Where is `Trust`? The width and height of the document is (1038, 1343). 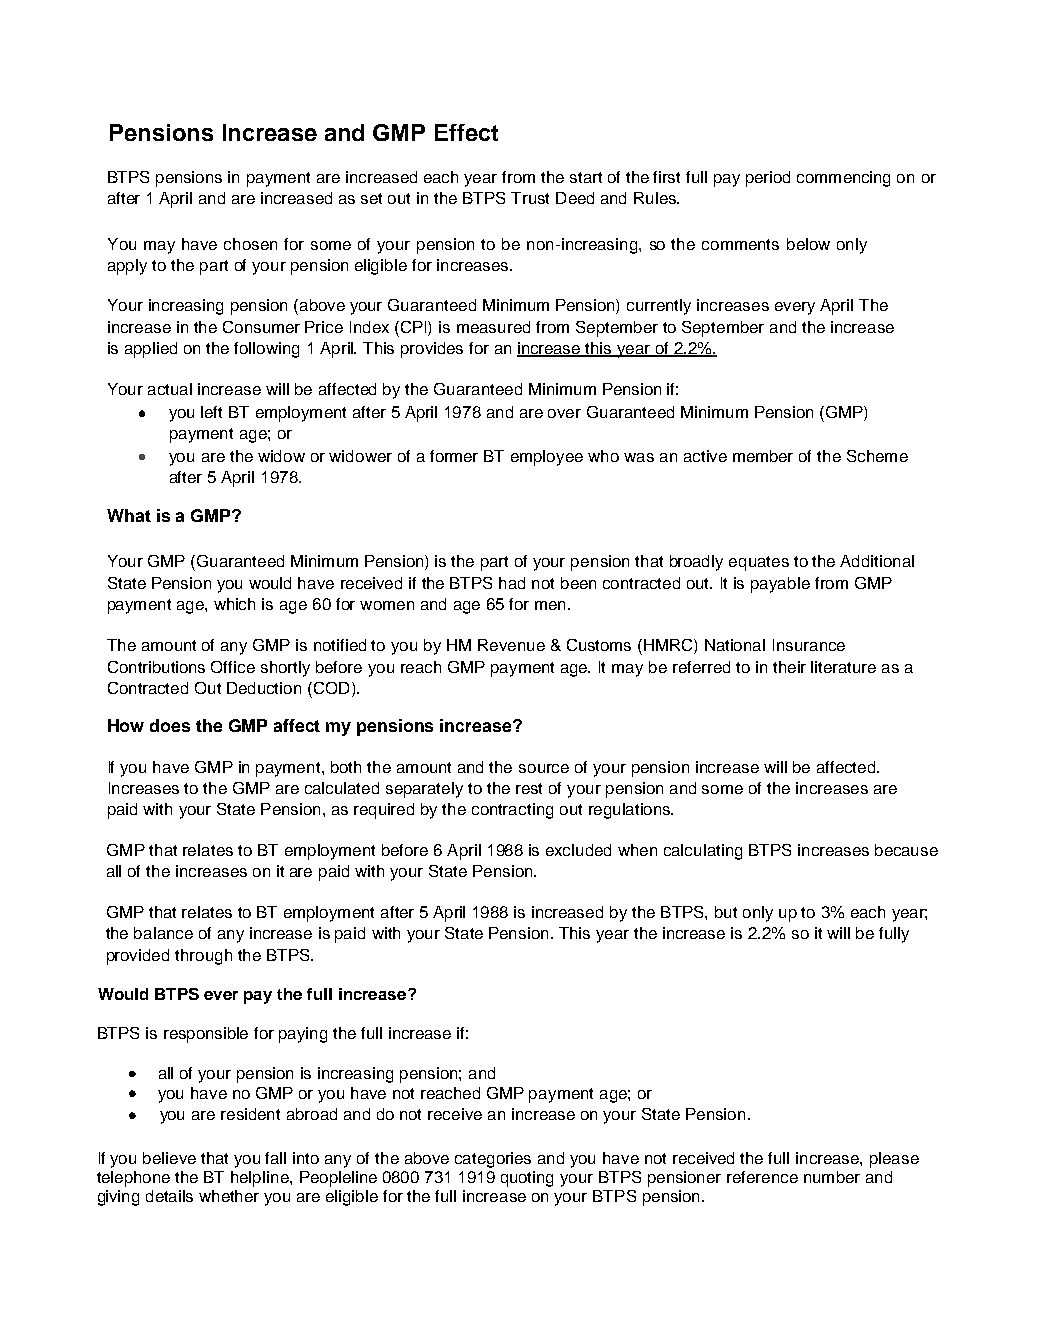
Trust is located at coordinates (530, 198).
